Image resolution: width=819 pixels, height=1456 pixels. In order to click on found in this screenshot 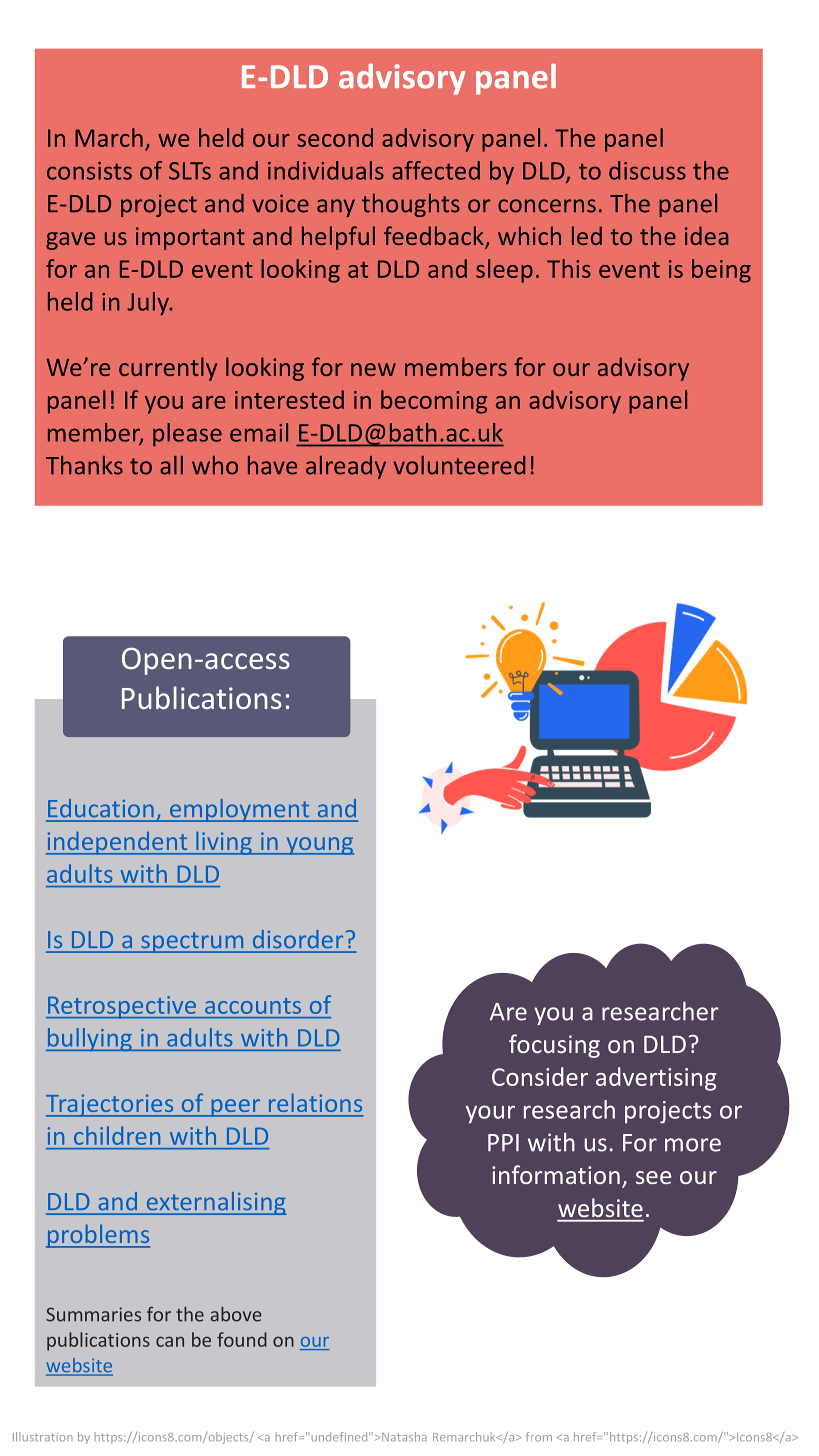, I will do `click(242, 1339)`.
